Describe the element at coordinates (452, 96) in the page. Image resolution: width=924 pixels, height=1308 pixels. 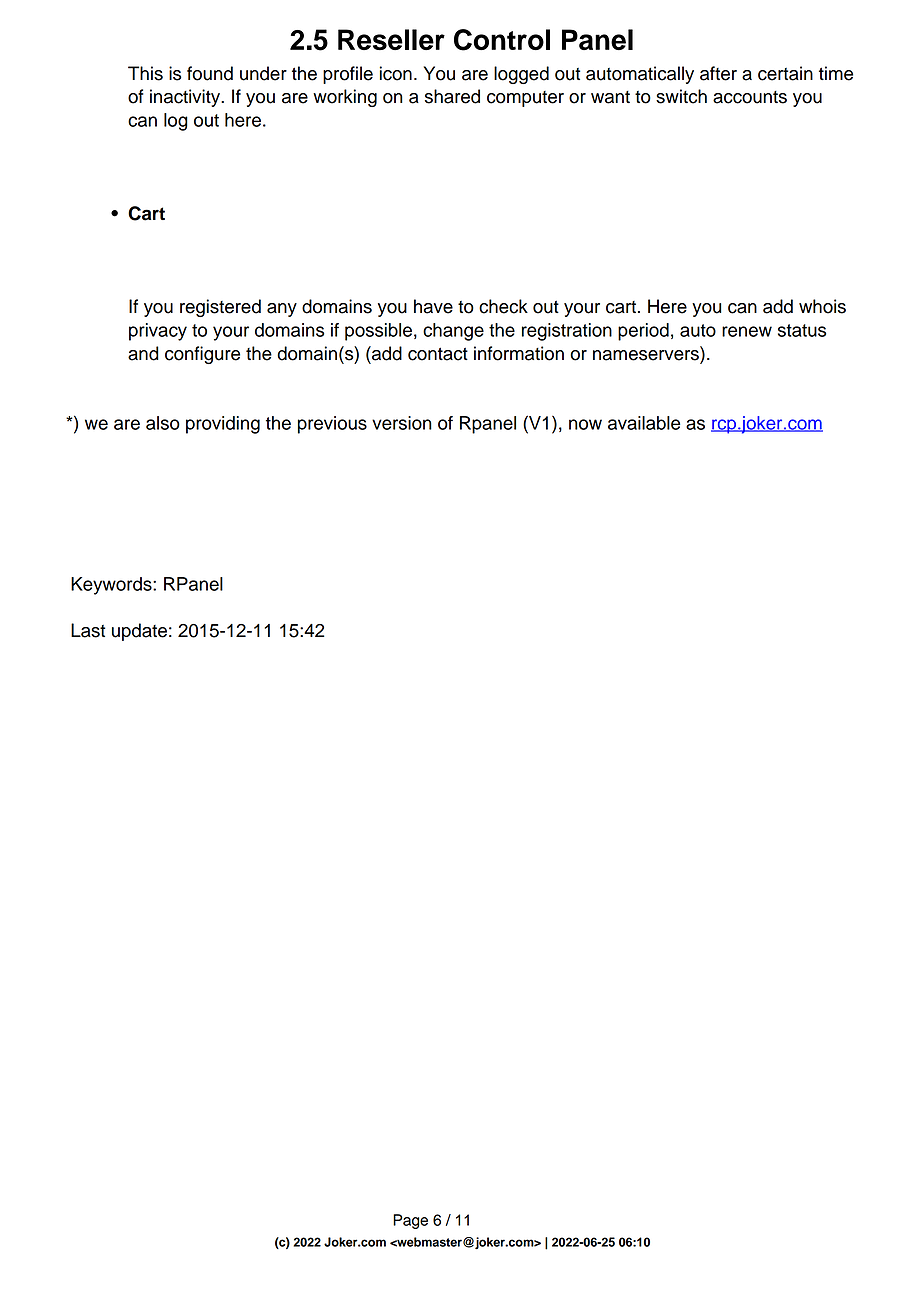
I see `shared` at that location.
